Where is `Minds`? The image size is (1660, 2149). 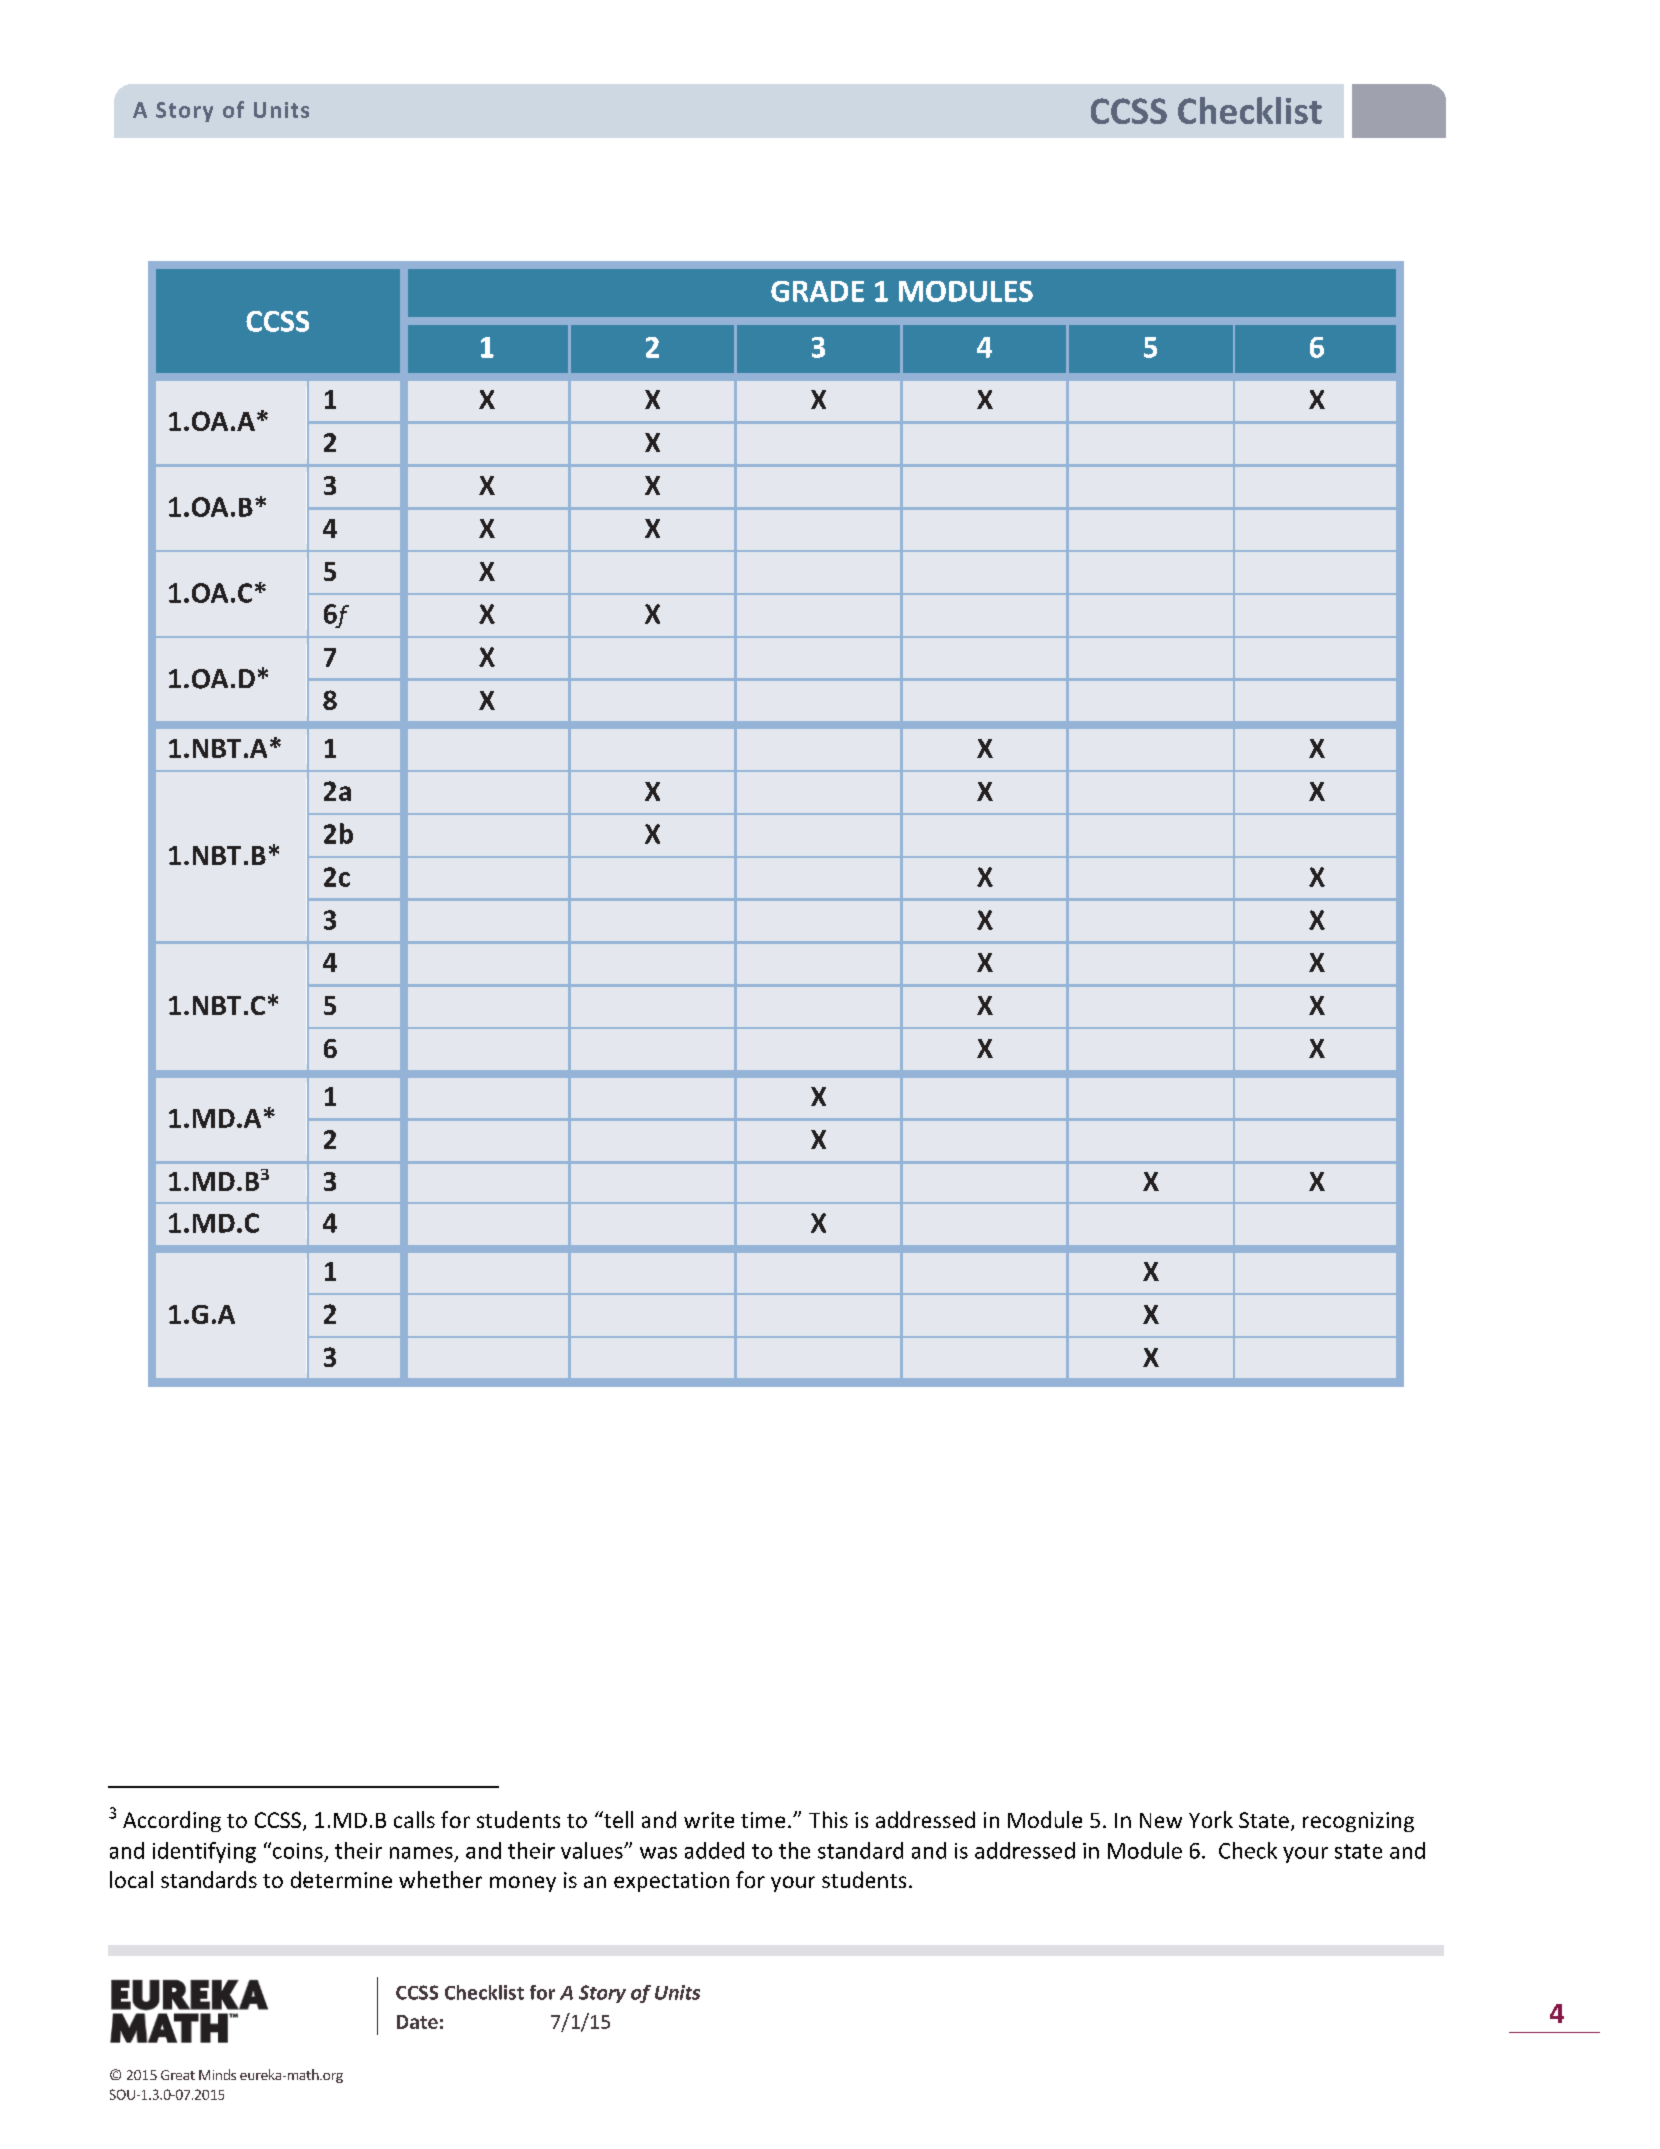
Minds is located at coordinates (217, 2074).
